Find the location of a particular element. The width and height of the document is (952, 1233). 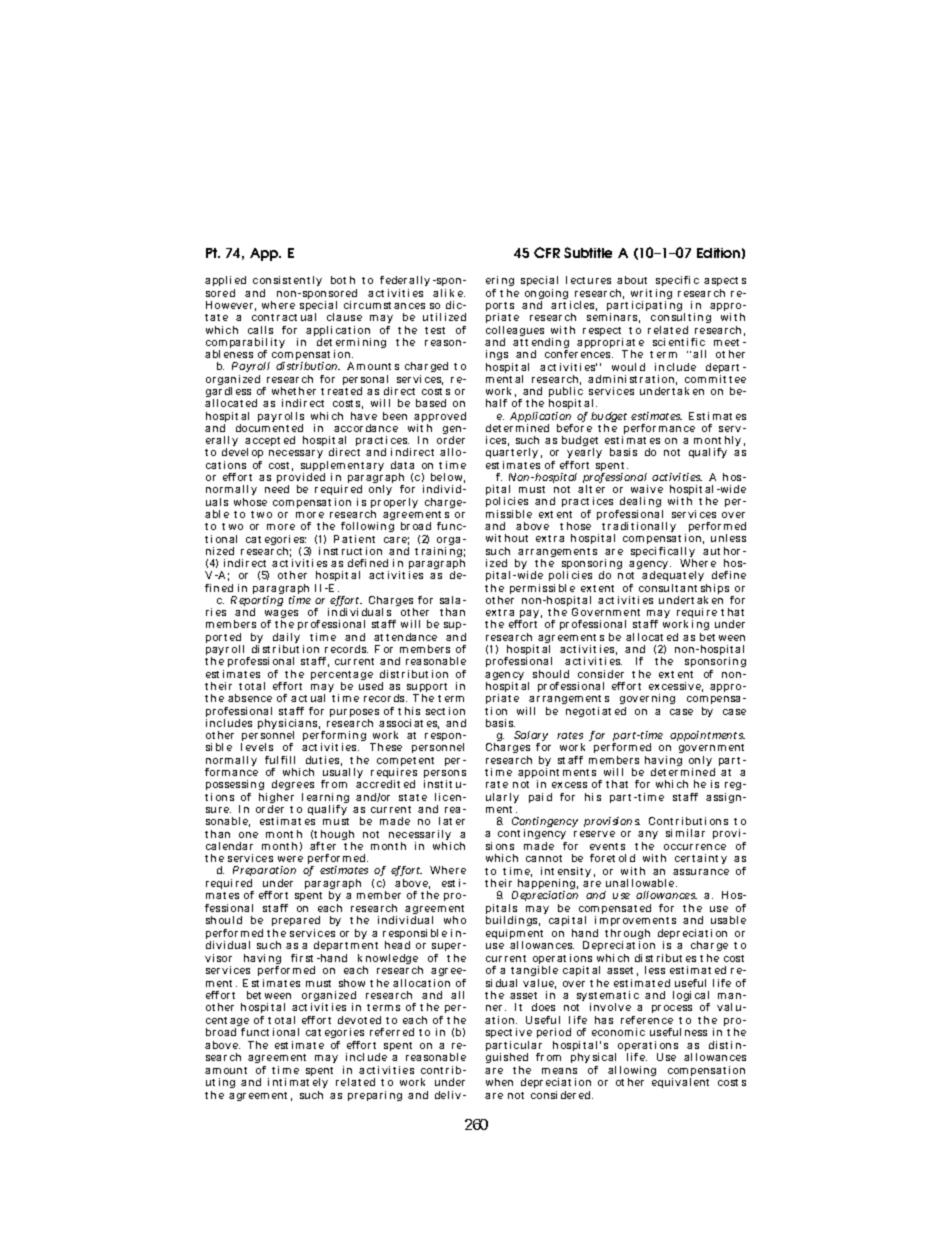

intimately is located at coordinates (298, 1085).
